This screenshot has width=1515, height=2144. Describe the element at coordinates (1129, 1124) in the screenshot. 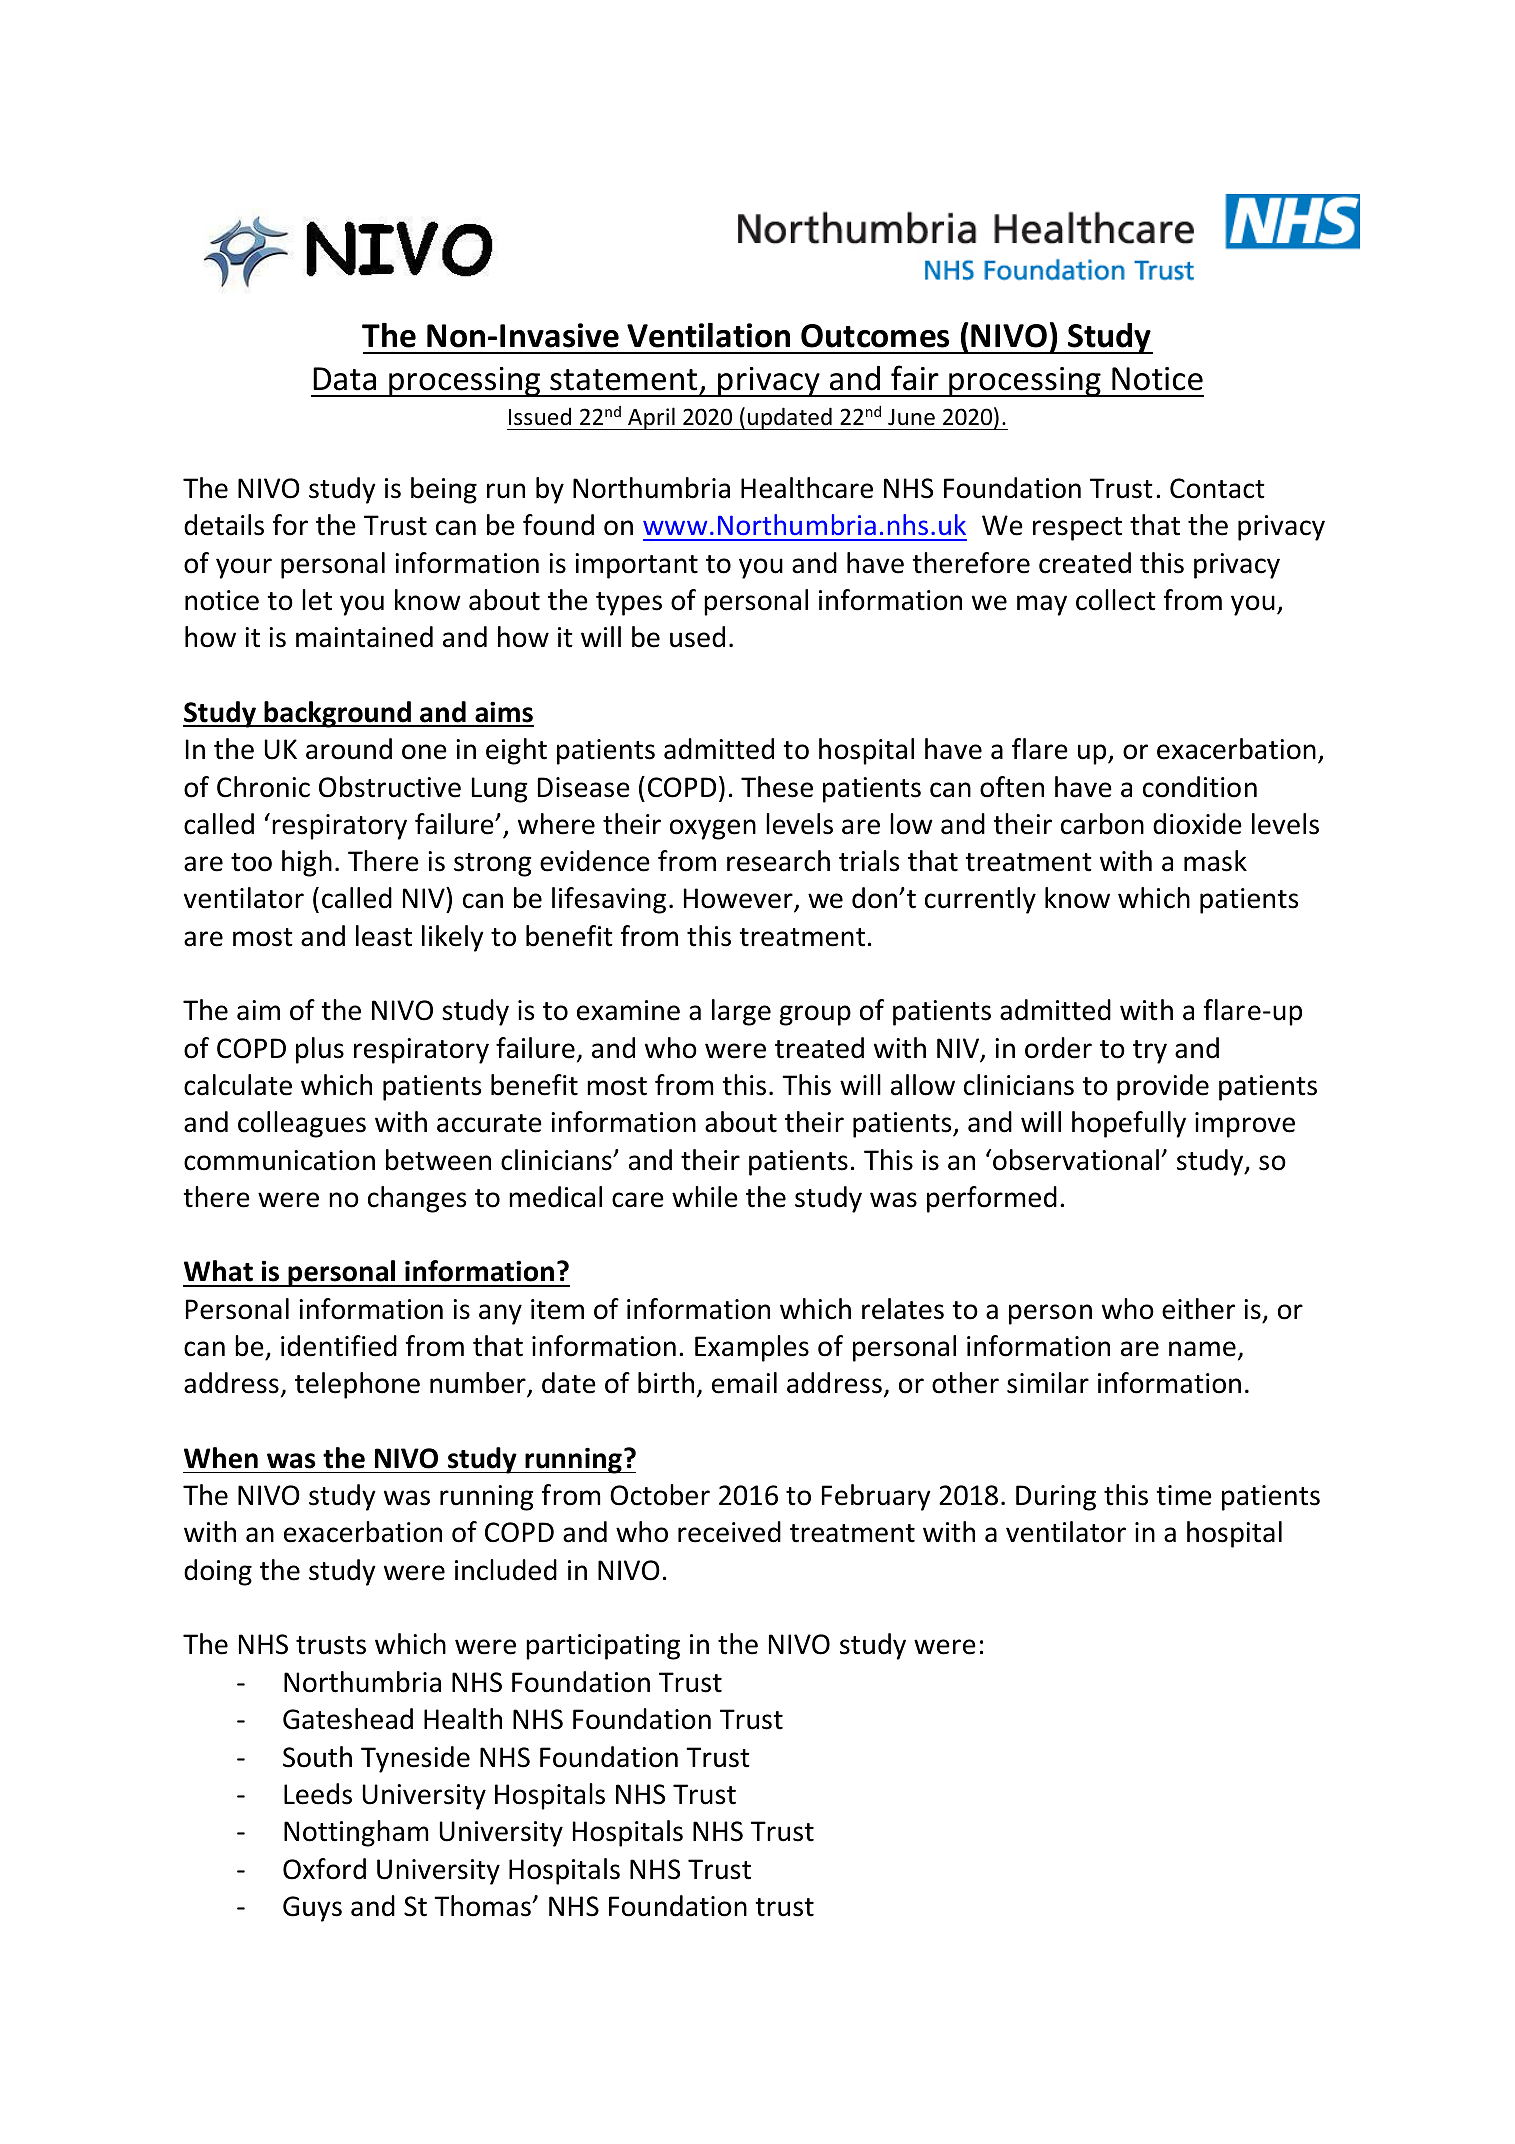

I see `hopefully` at that location.
